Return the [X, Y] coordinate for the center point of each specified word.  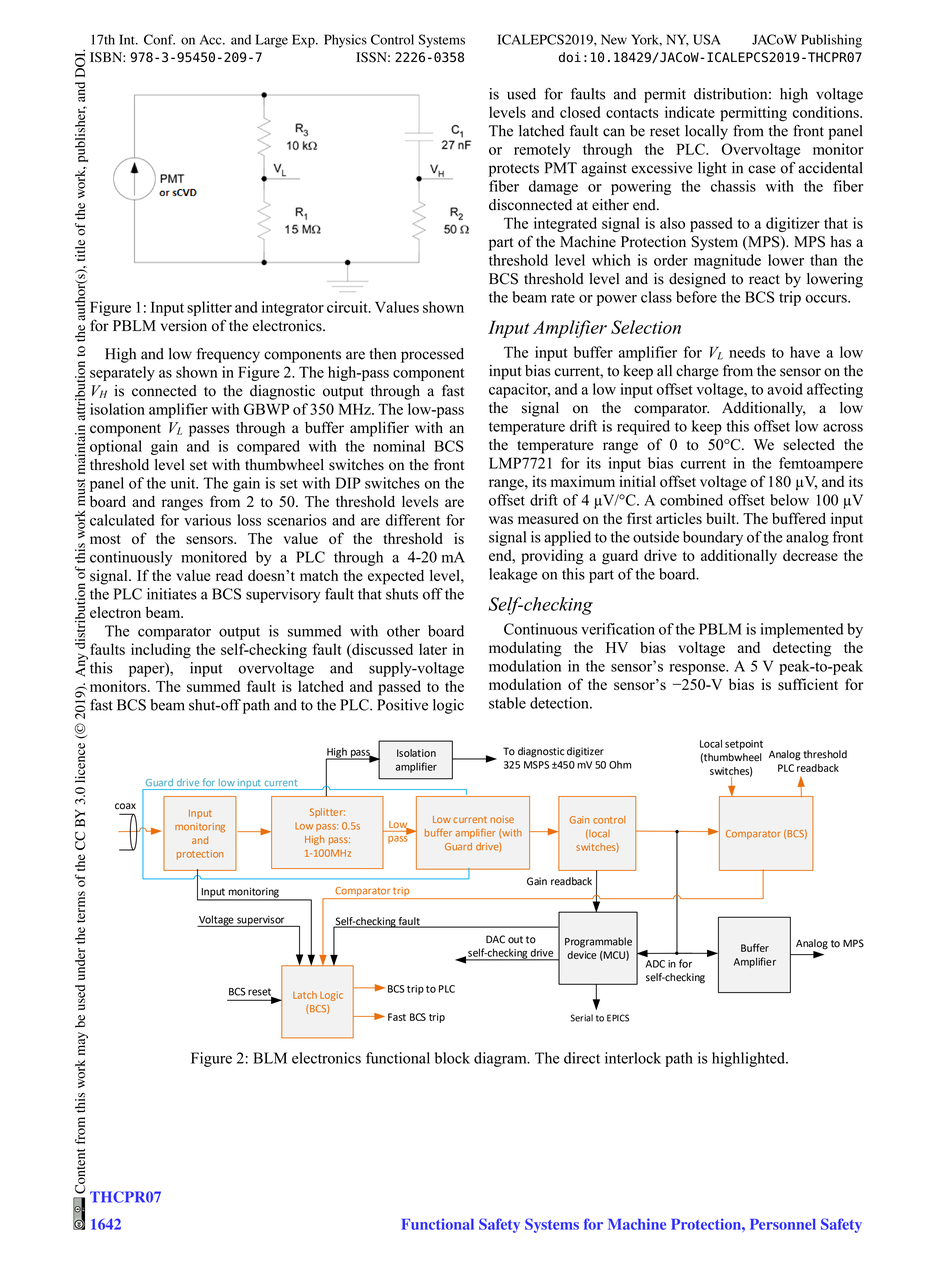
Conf [159, 39]
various [207, 520]
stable [507, 703]
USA [707, 39]
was [501, 520]
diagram [501, 1059]
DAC [495, 939]
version [183, 326]
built [722, 518]
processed [432, 355]
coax [125, 806]
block [452, 1058]
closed [580, 112]
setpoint [744, 745]
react [764, 280]
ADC [655, 964]
